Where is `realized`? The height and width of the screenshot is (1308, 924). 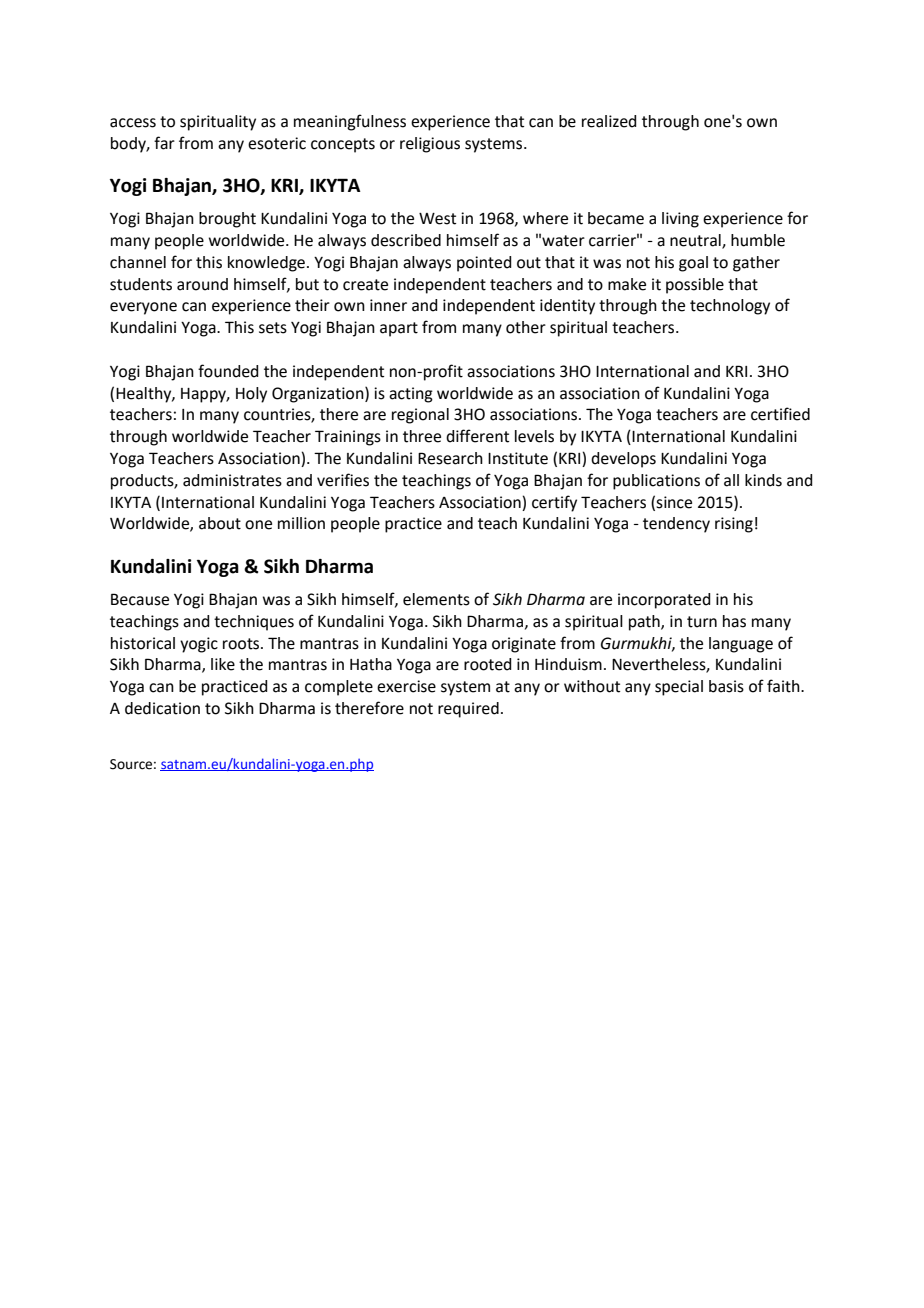 realized is located at coordinates (609, 121).
